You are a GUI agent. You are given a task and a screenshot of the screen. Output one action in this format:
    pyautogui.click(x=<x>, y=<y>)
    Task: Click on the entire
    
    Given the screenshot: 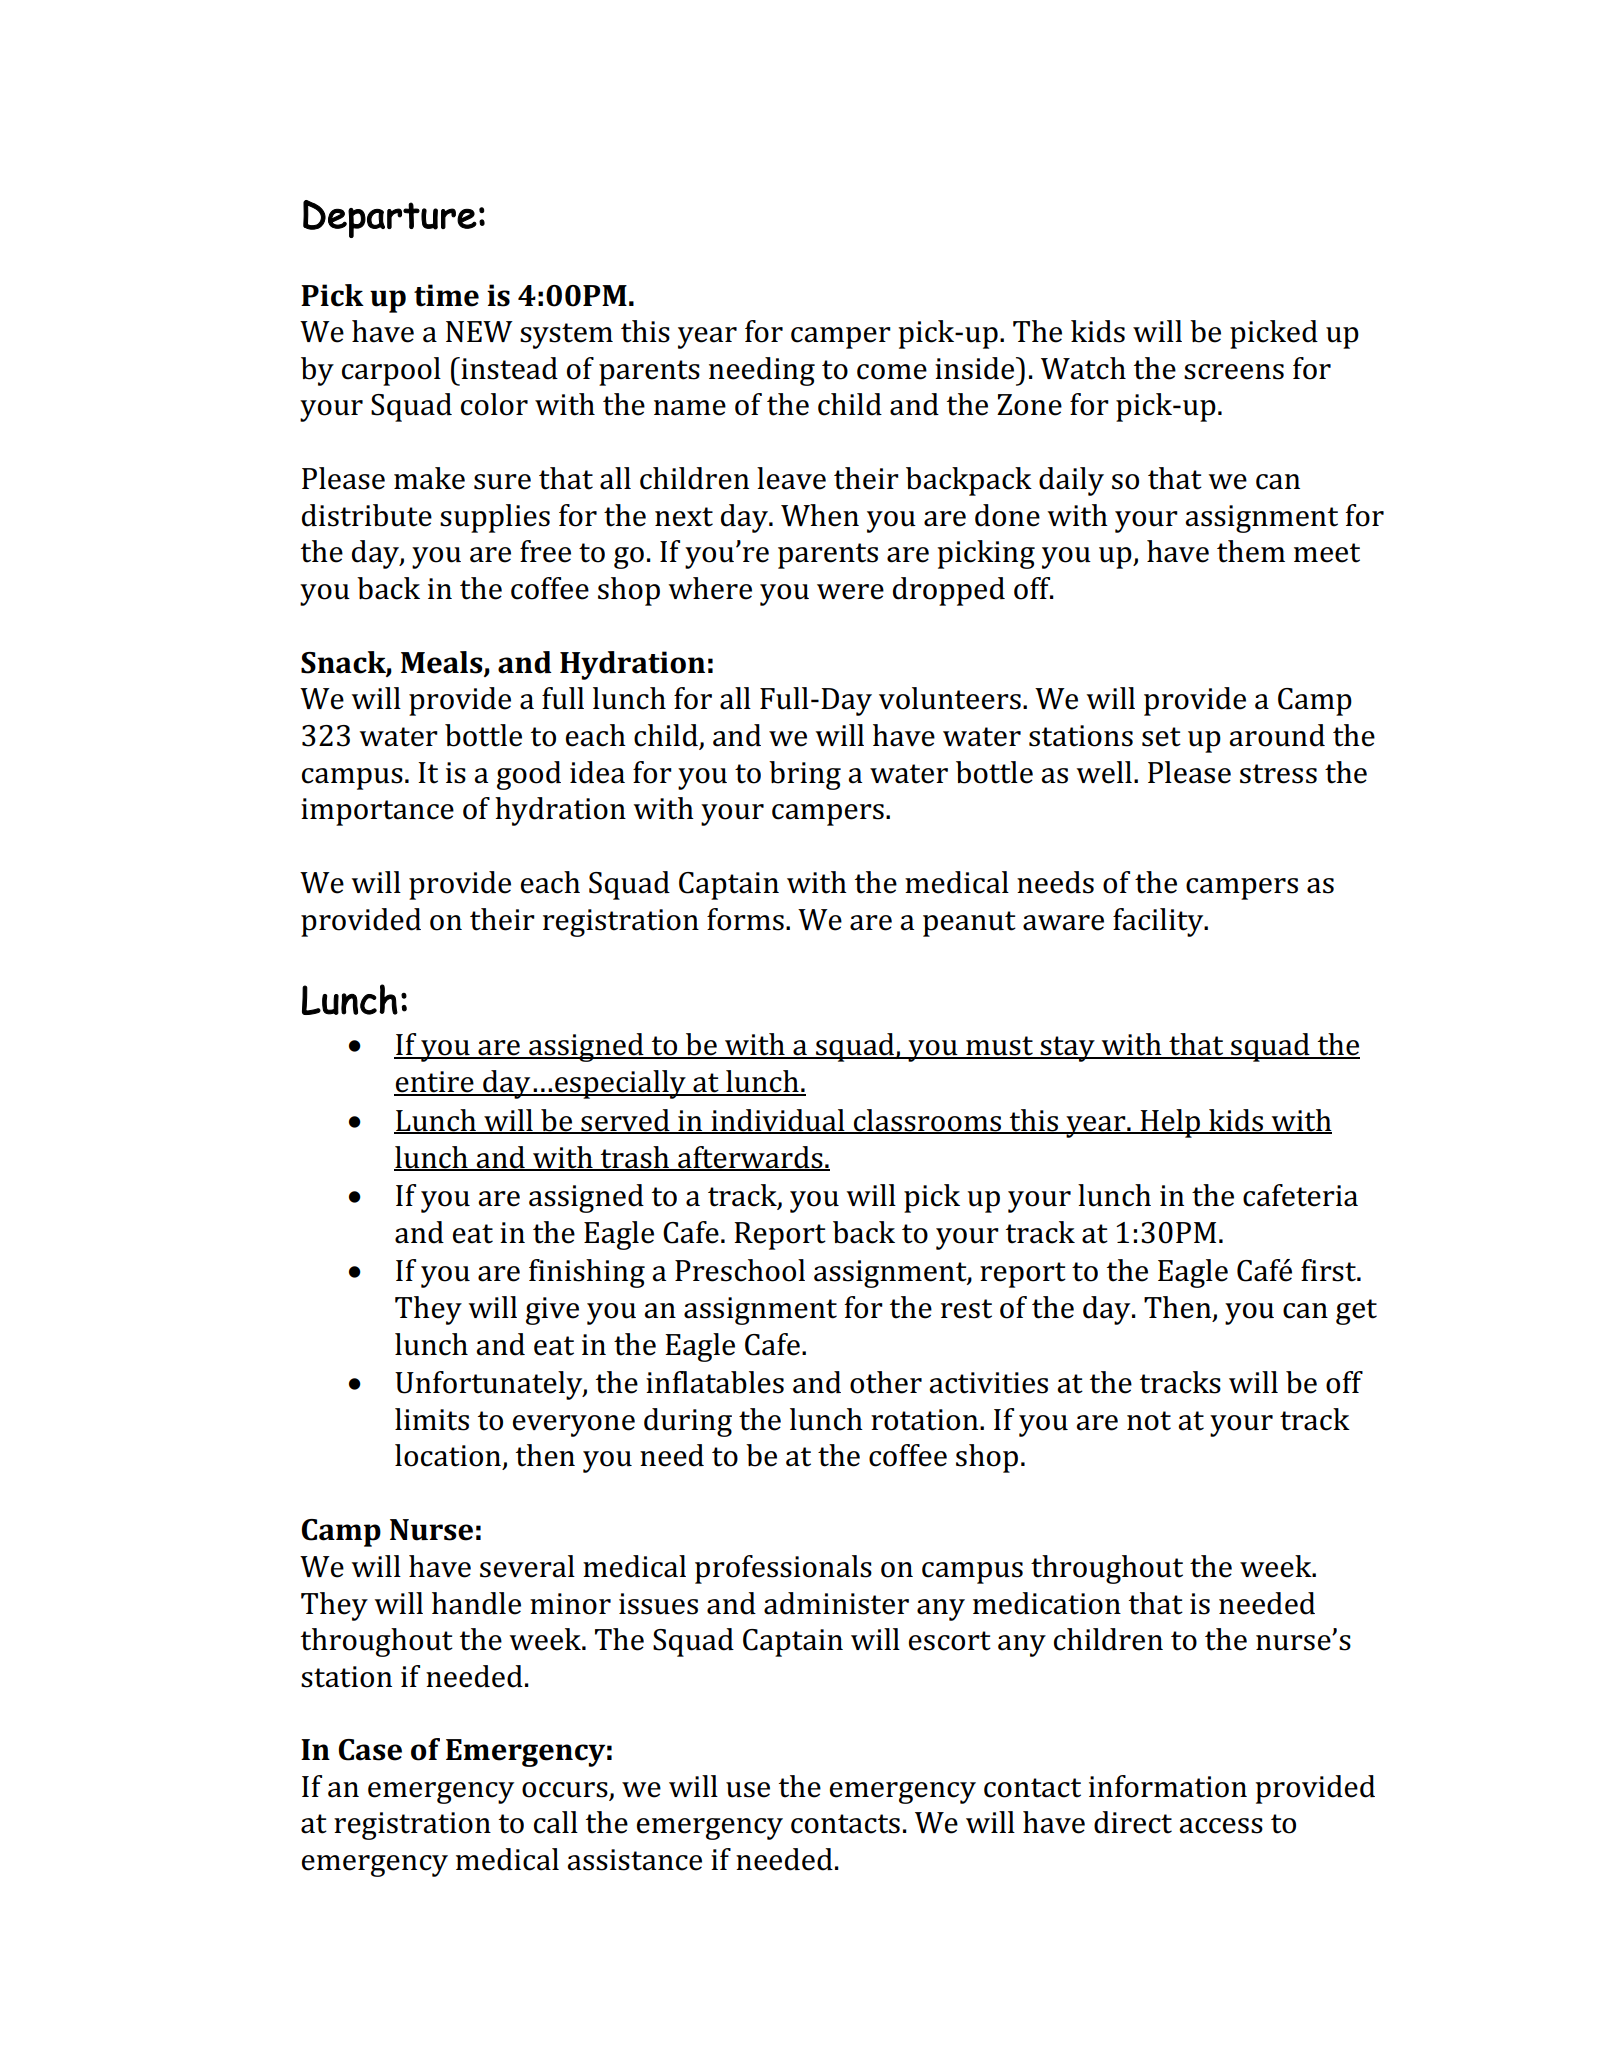 What is the action you would take?
    pyautogui.click(x=435, y=1083)
